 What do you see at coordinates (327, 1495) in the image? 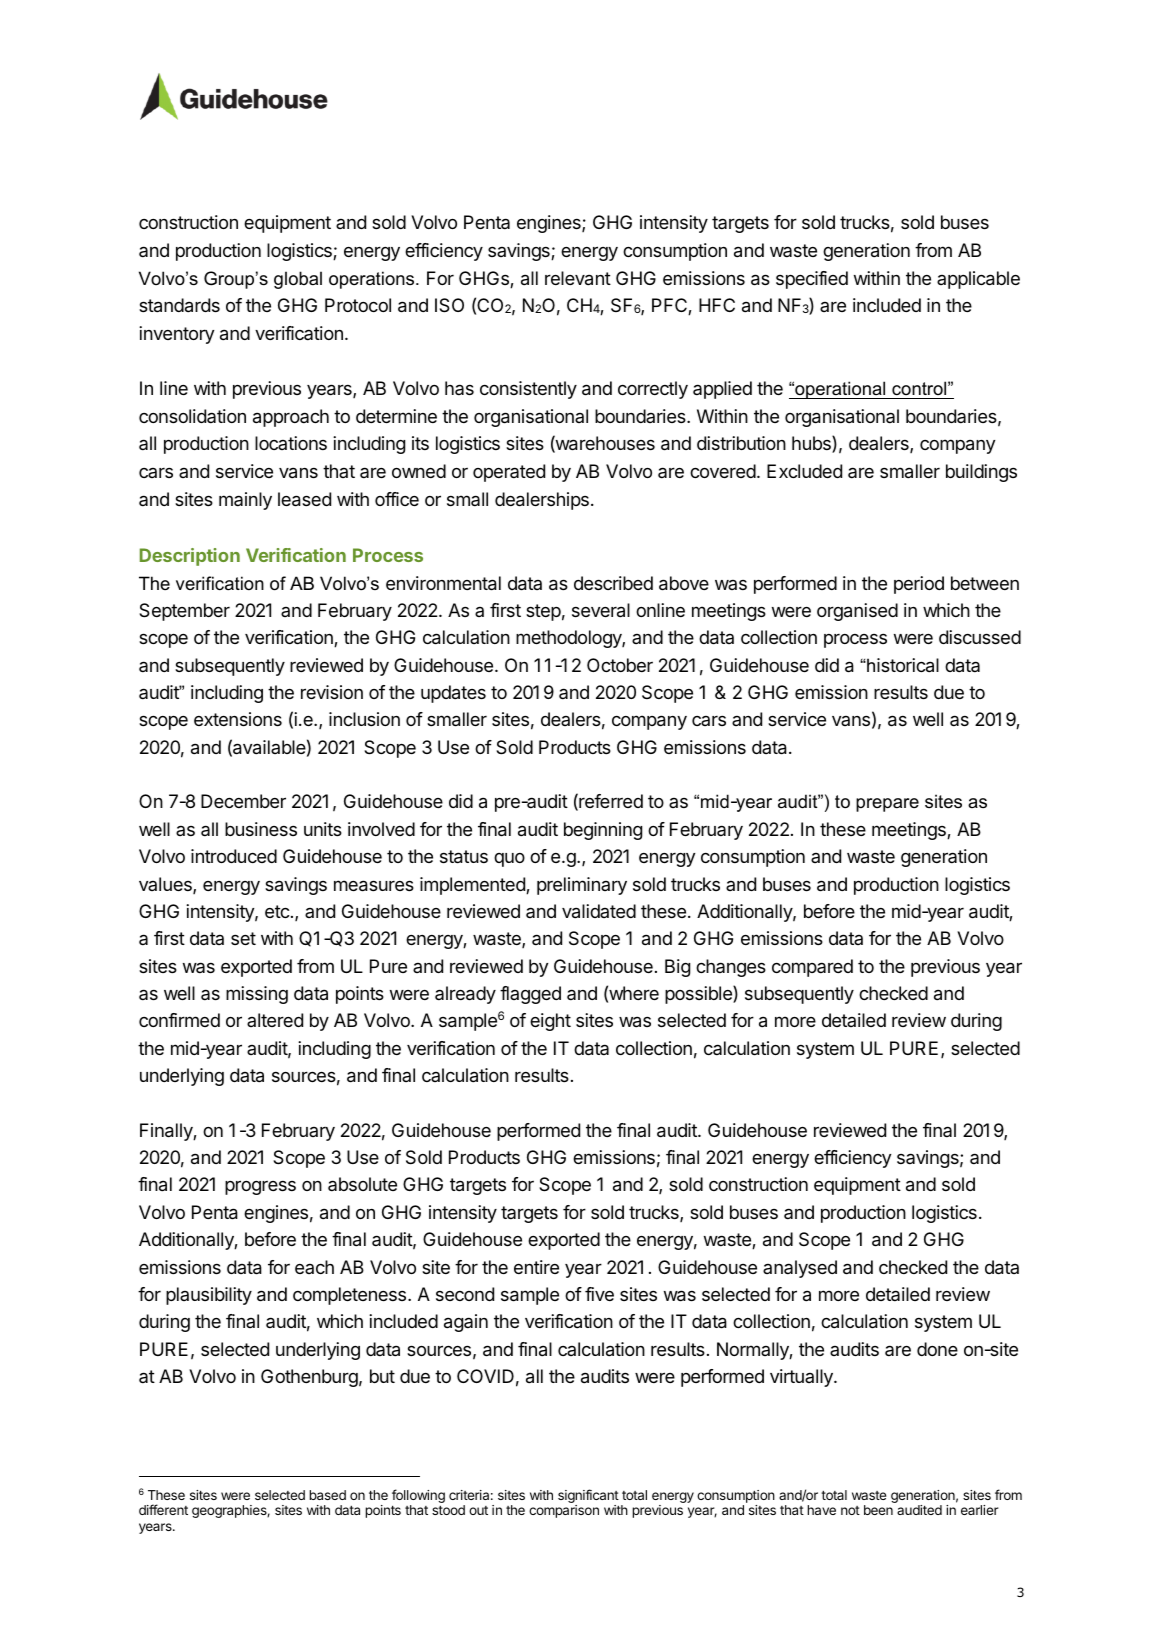
I see `based` at bounding box center [327, 1495].
